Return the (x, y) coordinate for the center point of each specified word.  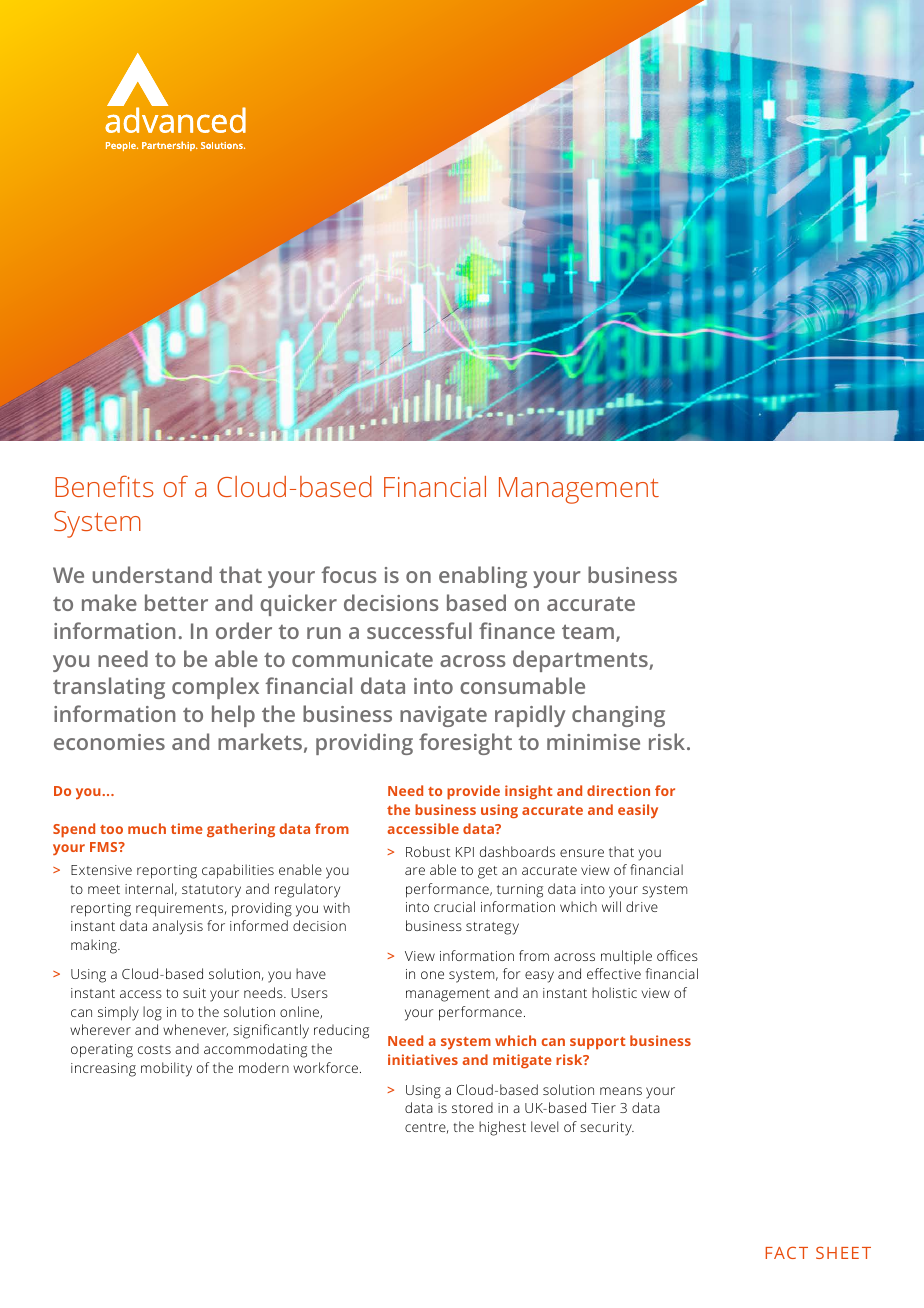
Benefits (104, 486)
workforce (325, 1067)
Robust (428, 851)
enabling (483, 577)
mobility (166, 1069)
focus (349, 574)
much (147, 828)
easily (638, 811)
